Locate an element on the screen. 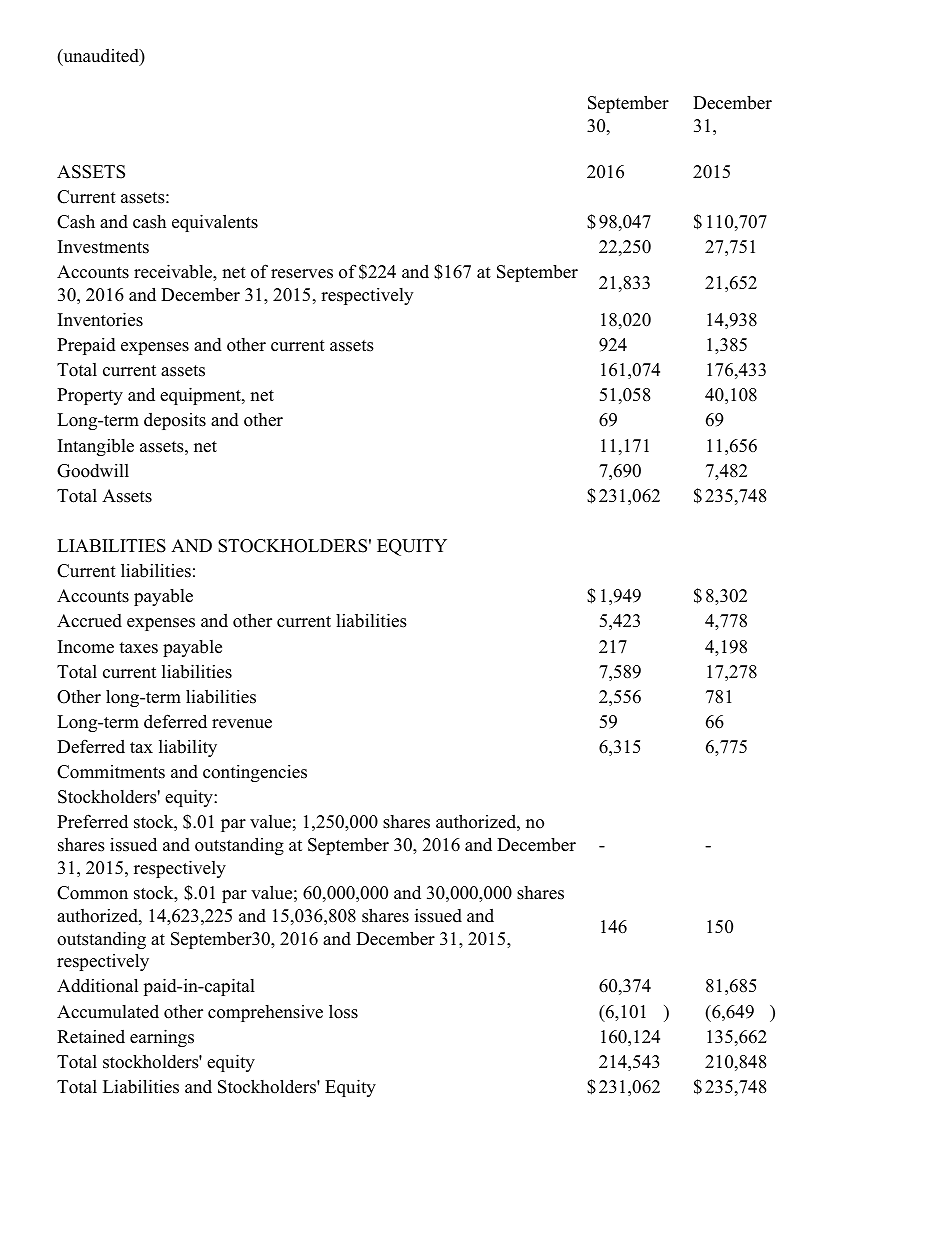 Image resolution: width=952 pixels, height=1233 pixels. Property is located at coordinates (90, 396).
